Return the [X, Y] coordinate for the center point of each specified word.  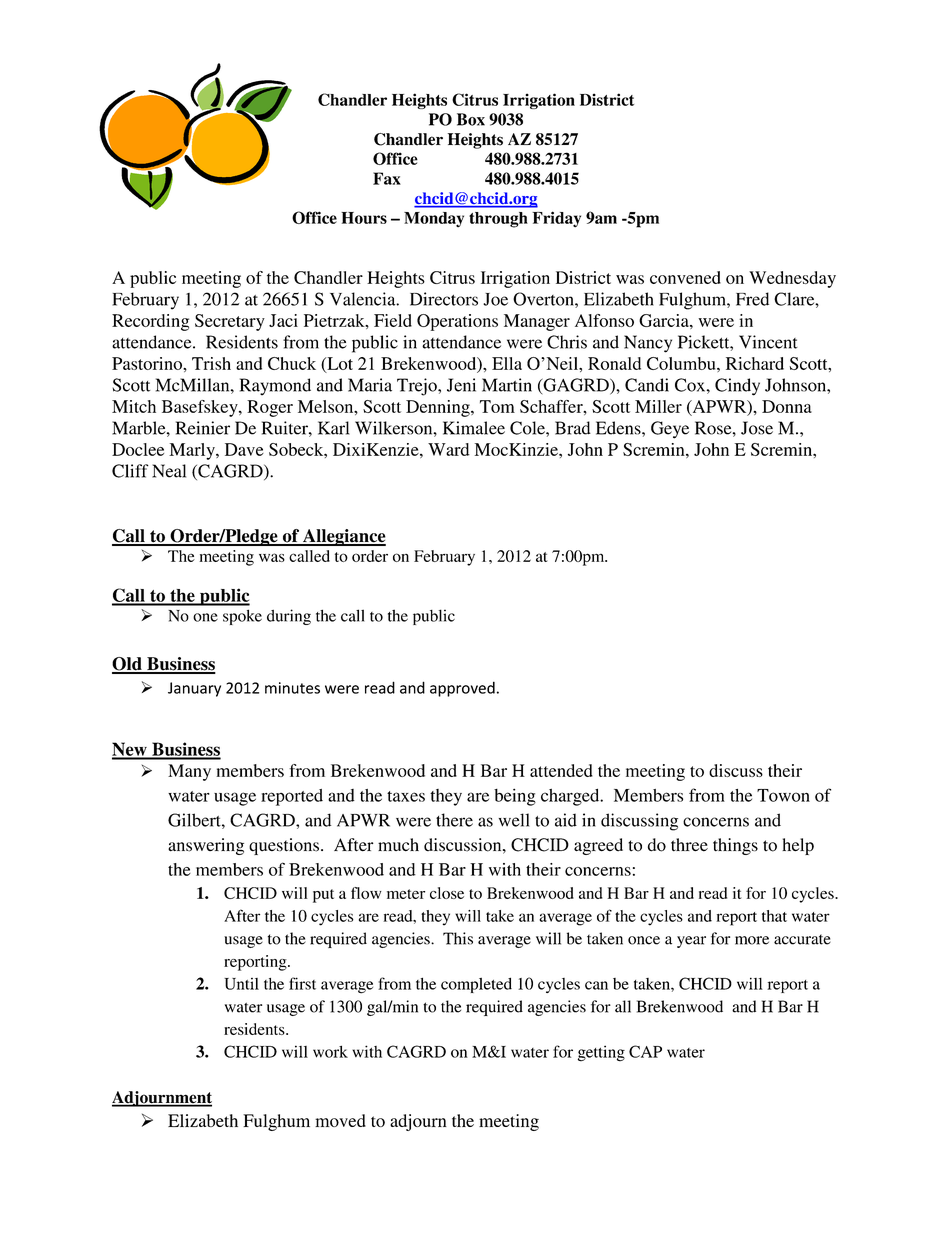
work [330, 1051]
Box [471, 119]
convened [685, 277]
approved [462, 689]
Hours [364, 218]
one [205, 617]
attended [561, 770]
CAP [645, 1051]
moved [340, 1120]
